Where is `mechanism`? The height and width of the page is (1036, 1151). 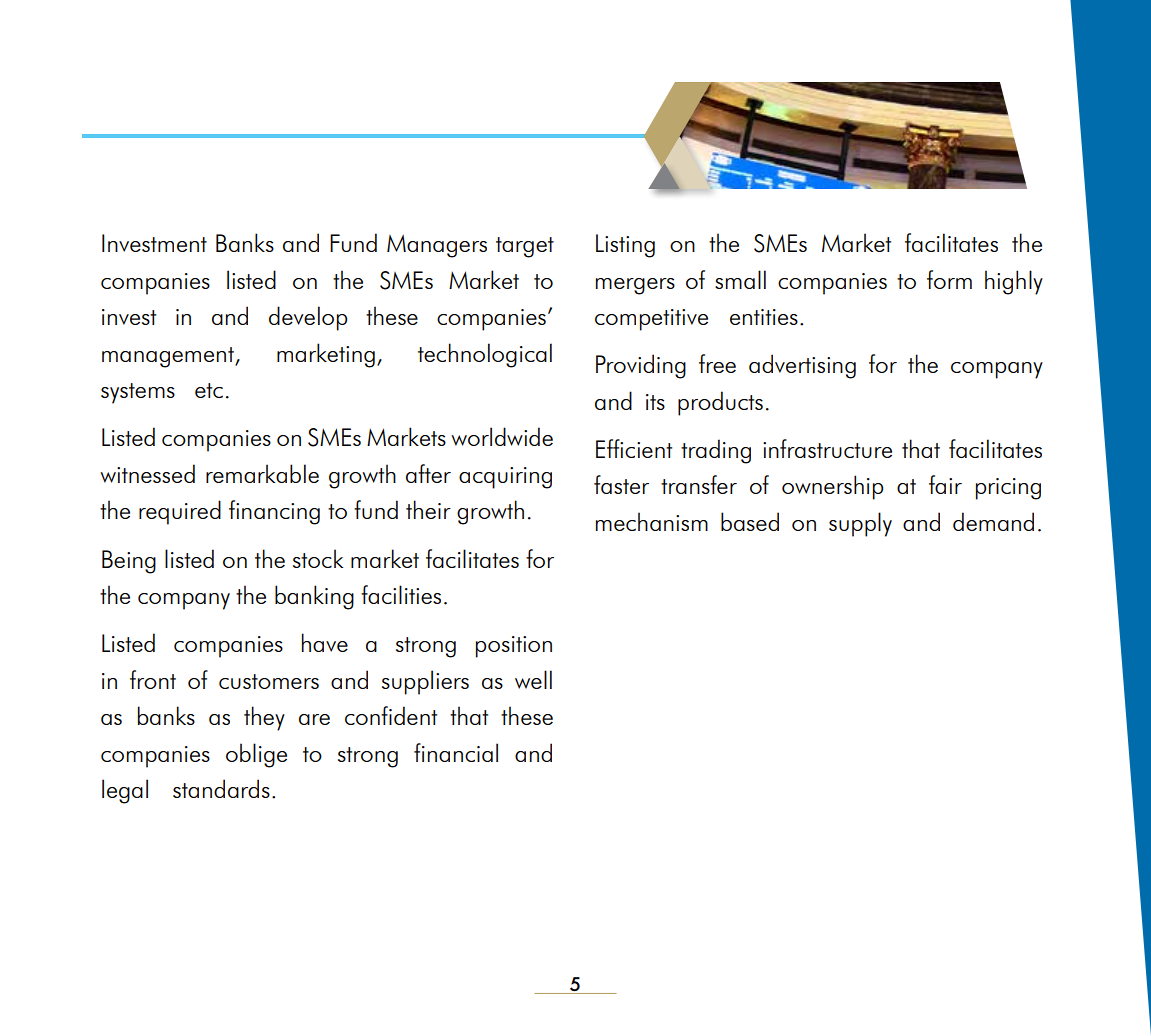 mechanism is located at coordinates (652, 521).
